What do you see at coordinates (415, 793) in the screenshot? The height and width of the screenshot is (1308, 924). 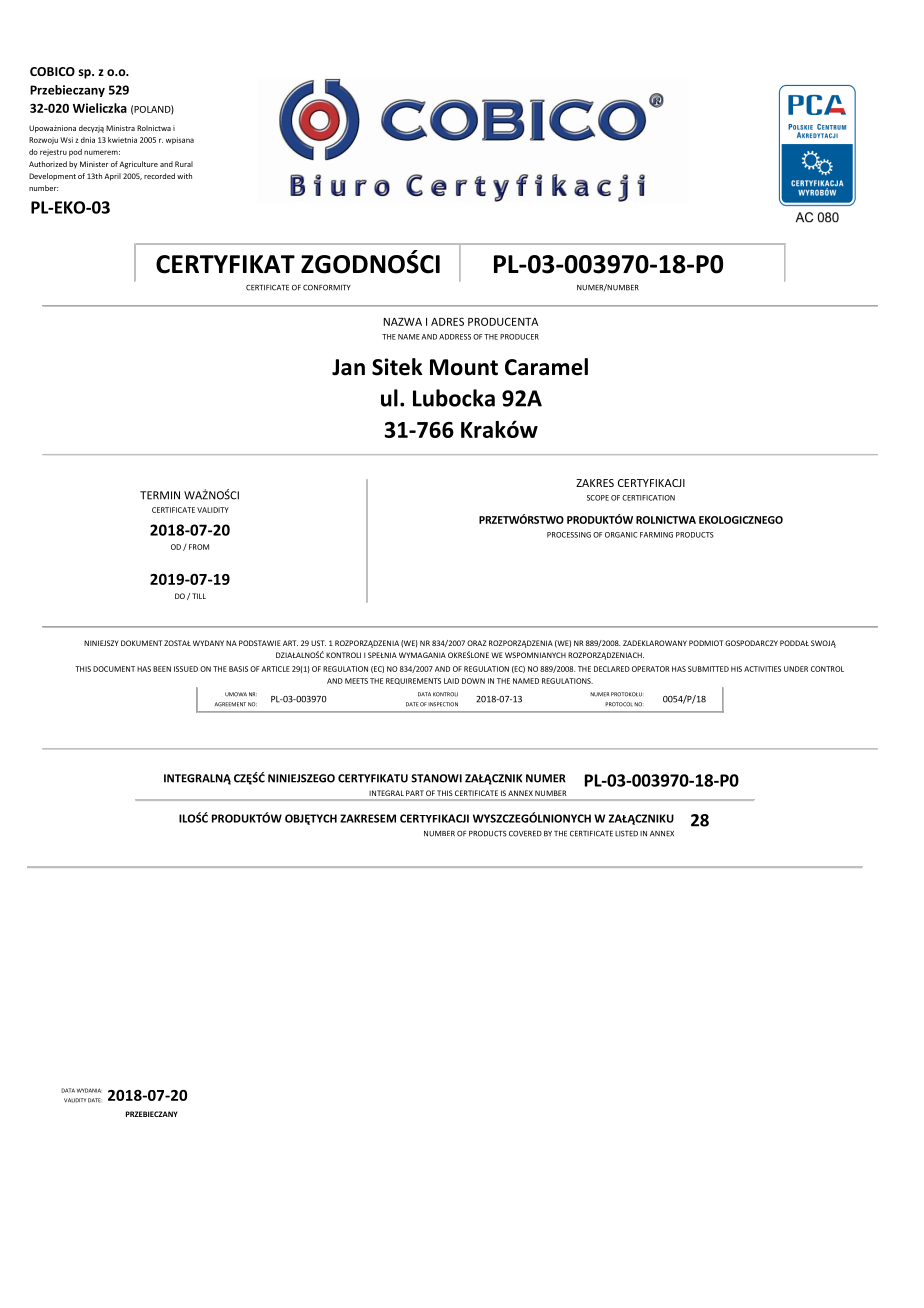 I see `PART` at bounding box center [415, 793].
